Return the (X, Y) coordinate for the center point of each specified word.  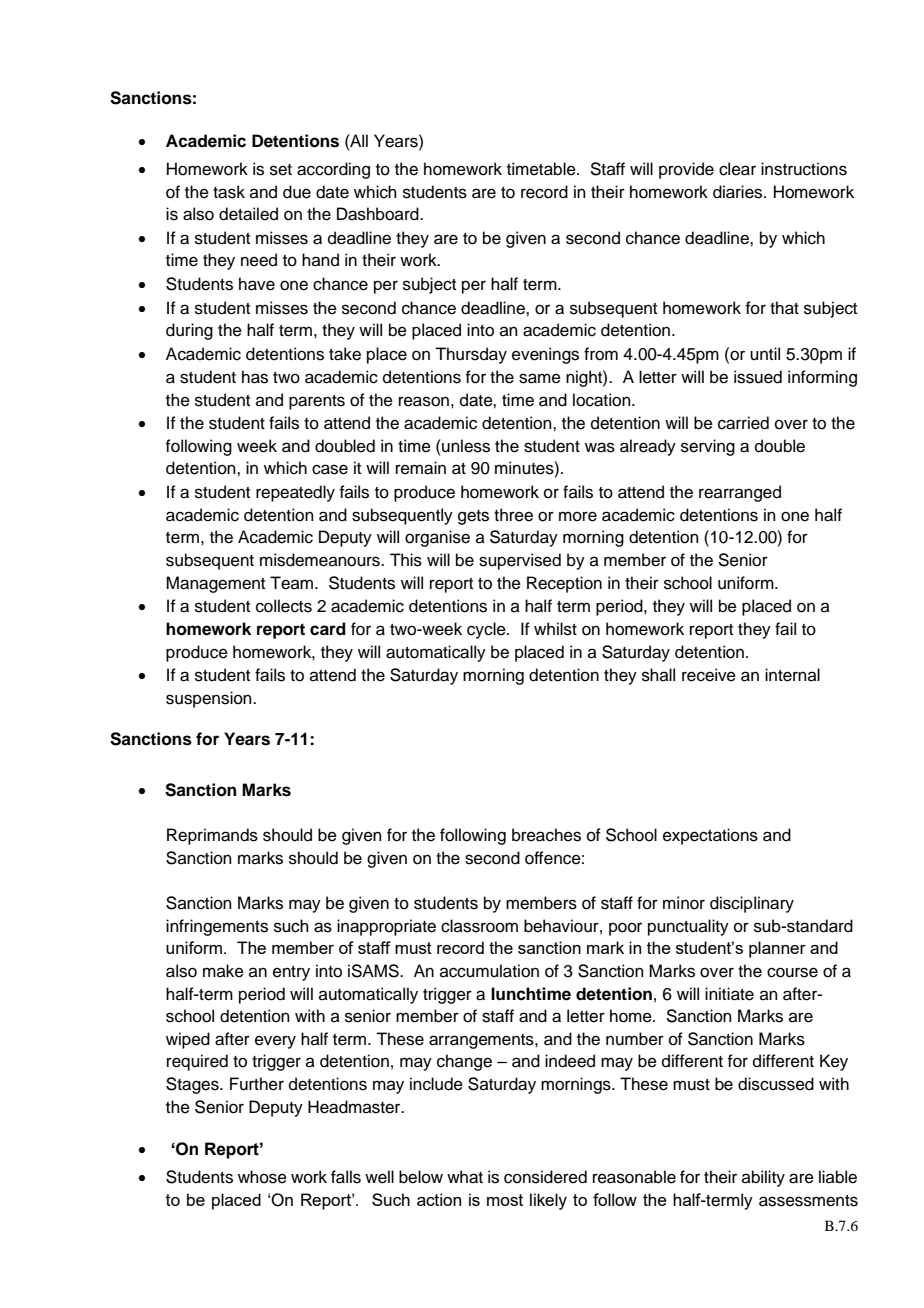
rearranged (740, 493)
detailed (248, 214)
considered (545, 1177)
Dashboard (379, 214)
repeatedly (295, 493)
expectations (710, 836)
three (513, 515)
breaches (546, 835)
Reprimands (212, 836)
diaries (739, 192)
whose (262, 1177)
